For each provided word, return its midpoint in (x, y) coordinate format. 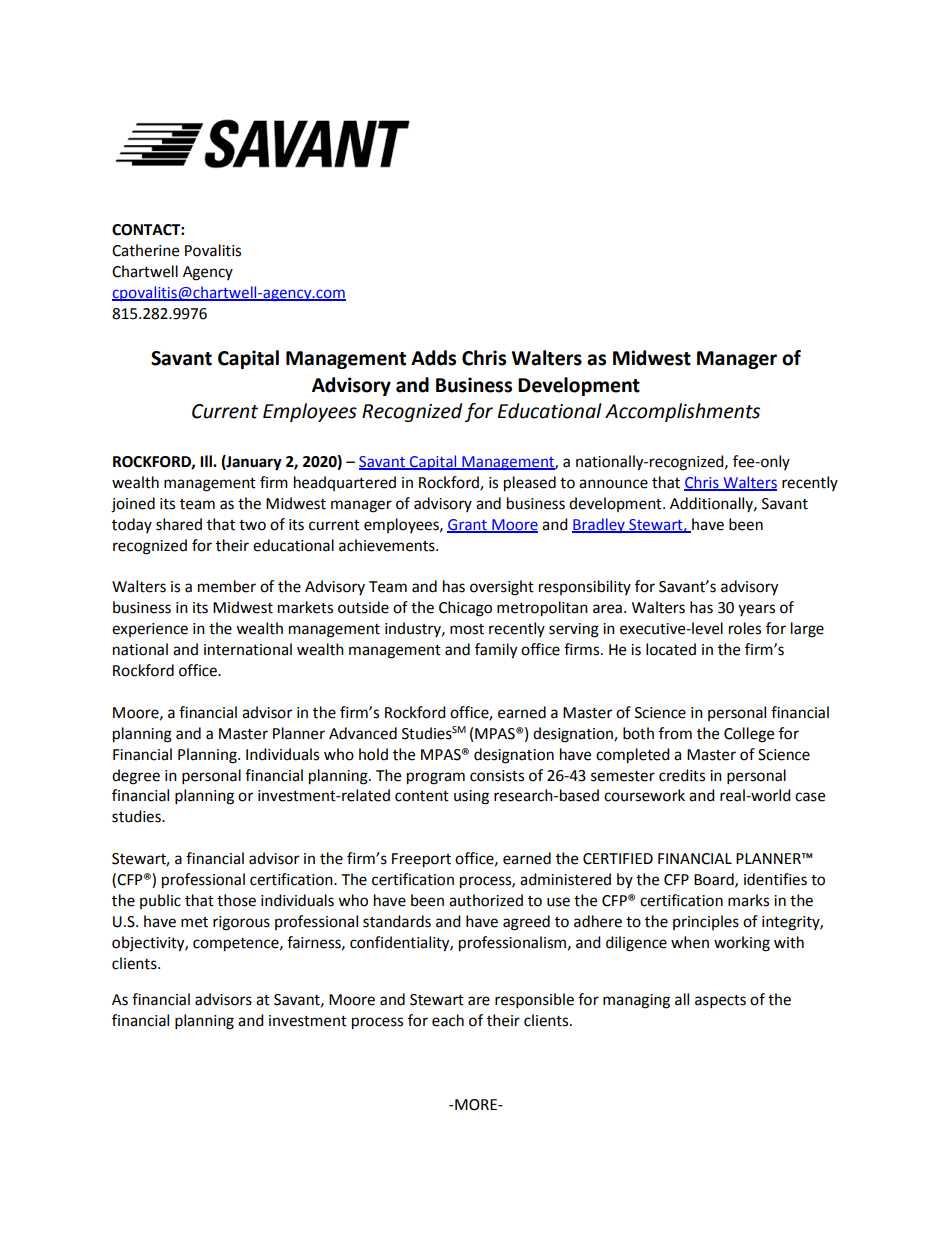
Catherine (145, 250)
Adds (433, 358)
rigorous (241, 923)
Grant (468, 525)
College (749, 735)
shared (179, 524)
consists (497, 776)
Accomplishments (682, 412)
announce (613, 484)
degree (136, 777)
